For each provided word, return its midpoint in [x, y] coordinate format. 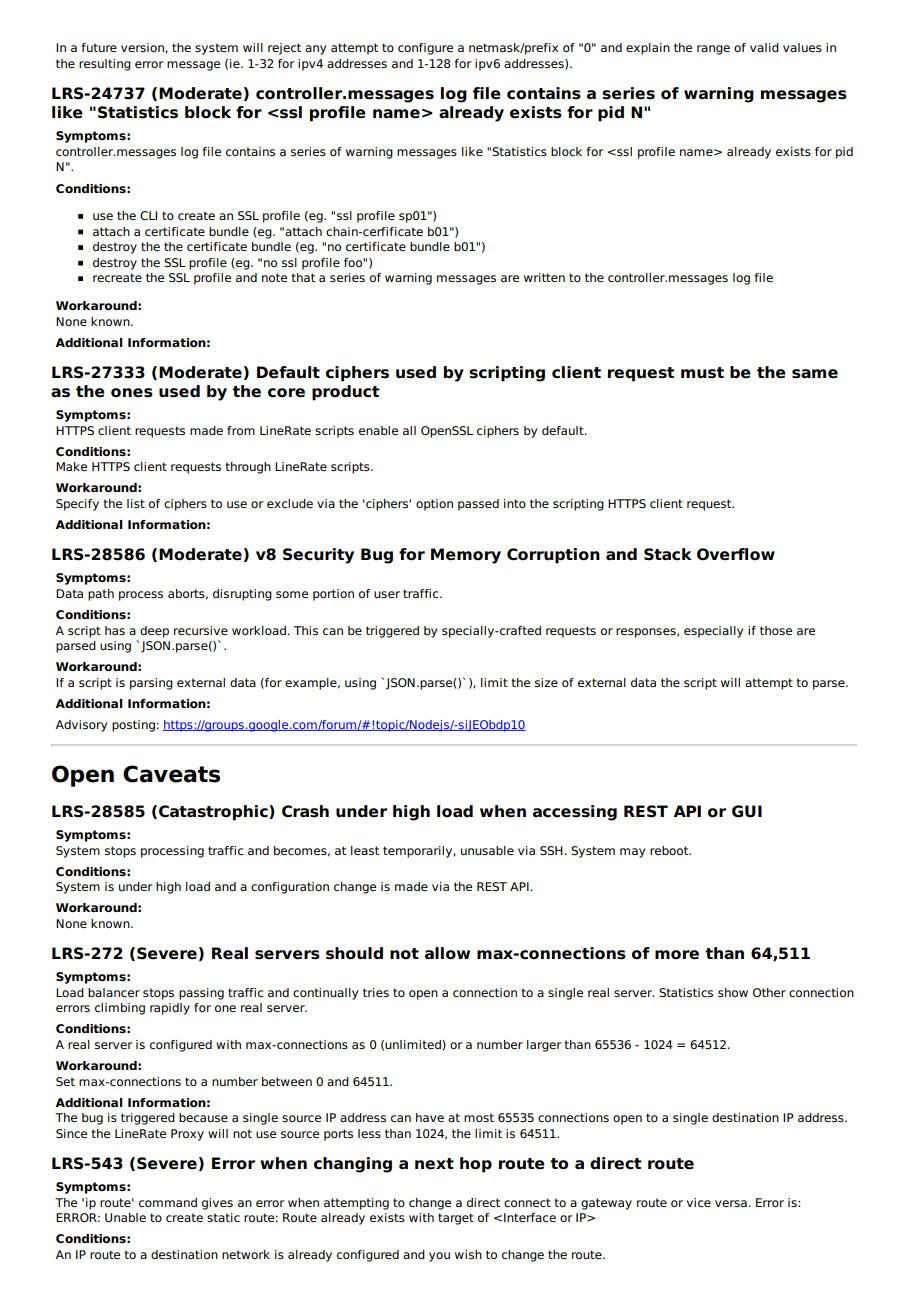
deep [154, 632]
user [387, 594]
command [168, 1202]
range [713, 50]
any [315, 50]
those [776, 630]
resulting [105, 65]
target [456, 1219]
